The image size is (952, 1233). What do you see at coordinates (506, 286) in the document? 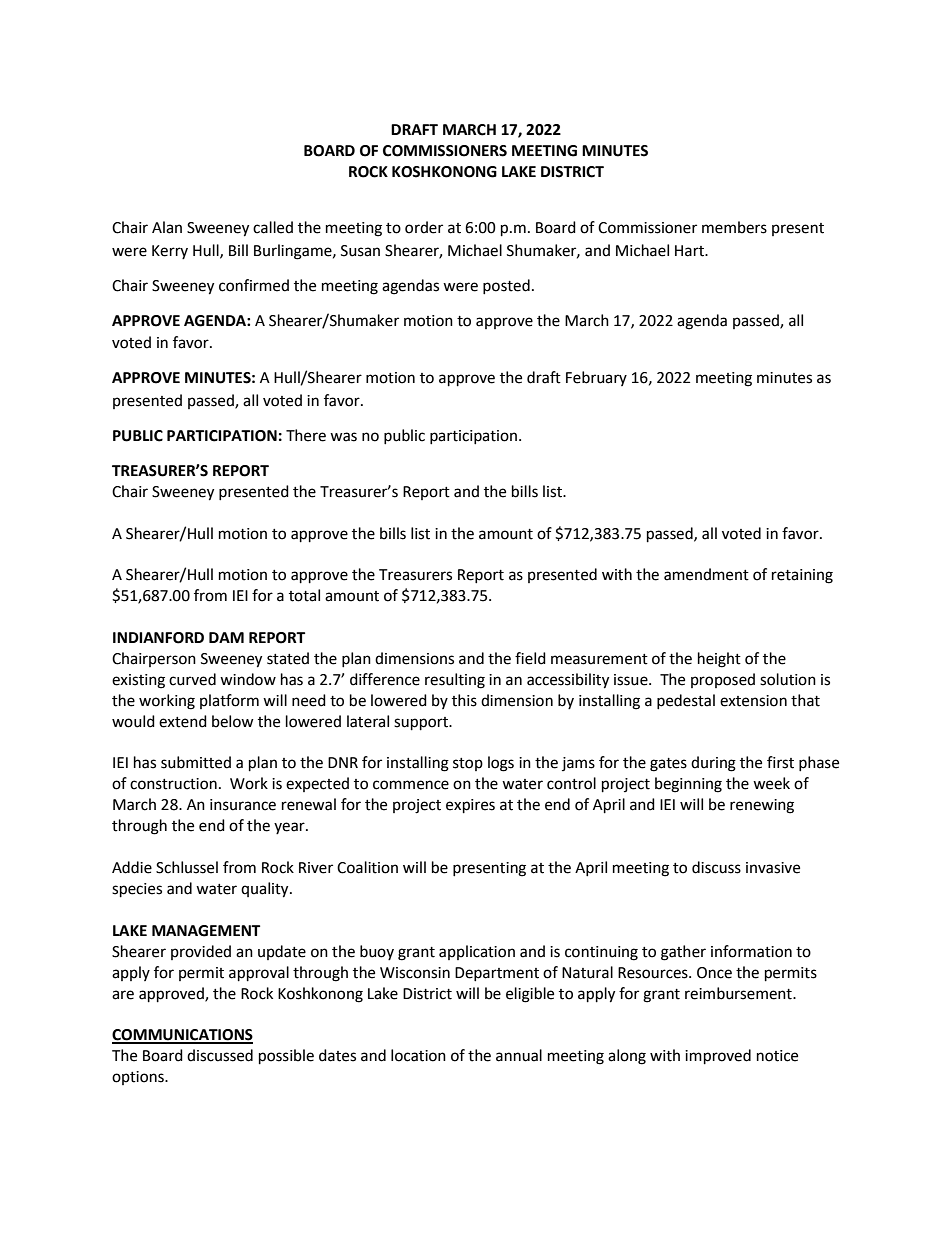
I see `posted` at bounding box center [506, 286].
